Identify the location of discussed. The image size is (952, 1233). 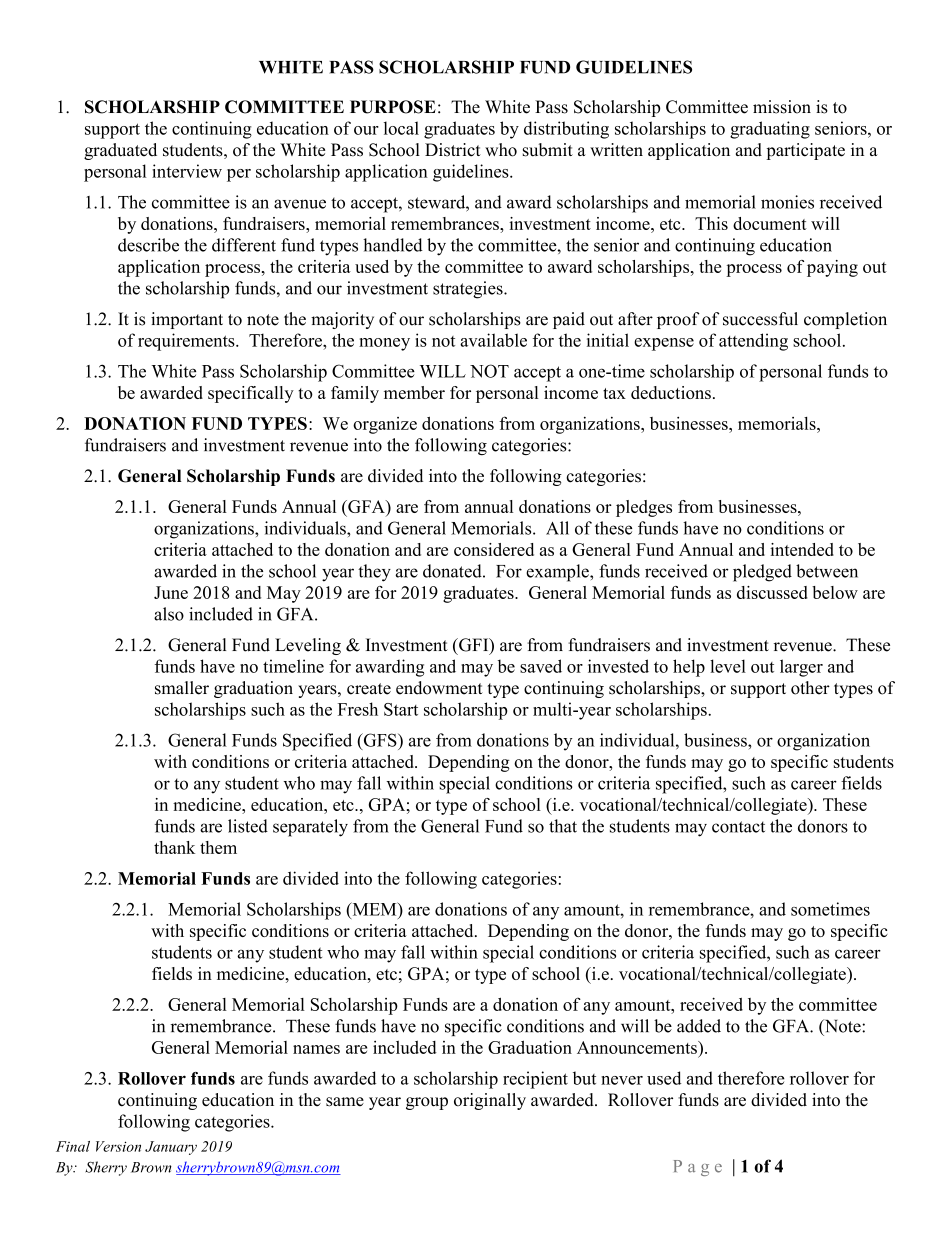
(772, 592).
